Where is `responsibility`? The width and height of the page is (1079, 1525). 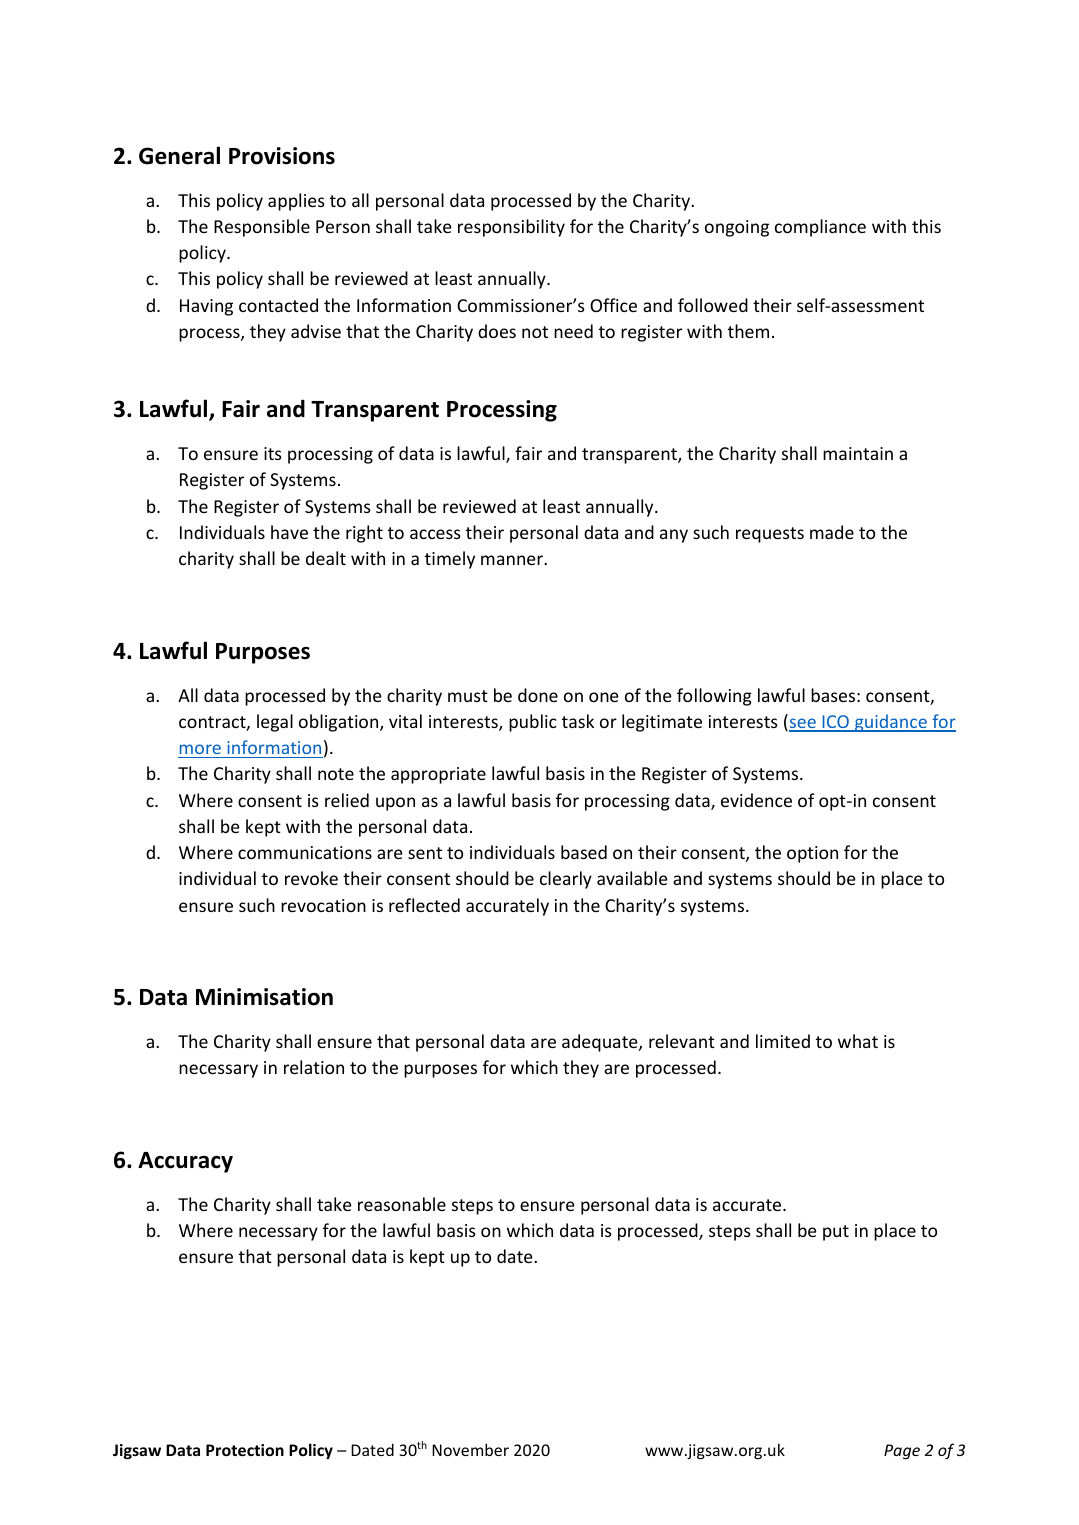
responsibility is located at coordinates (511, 228).
